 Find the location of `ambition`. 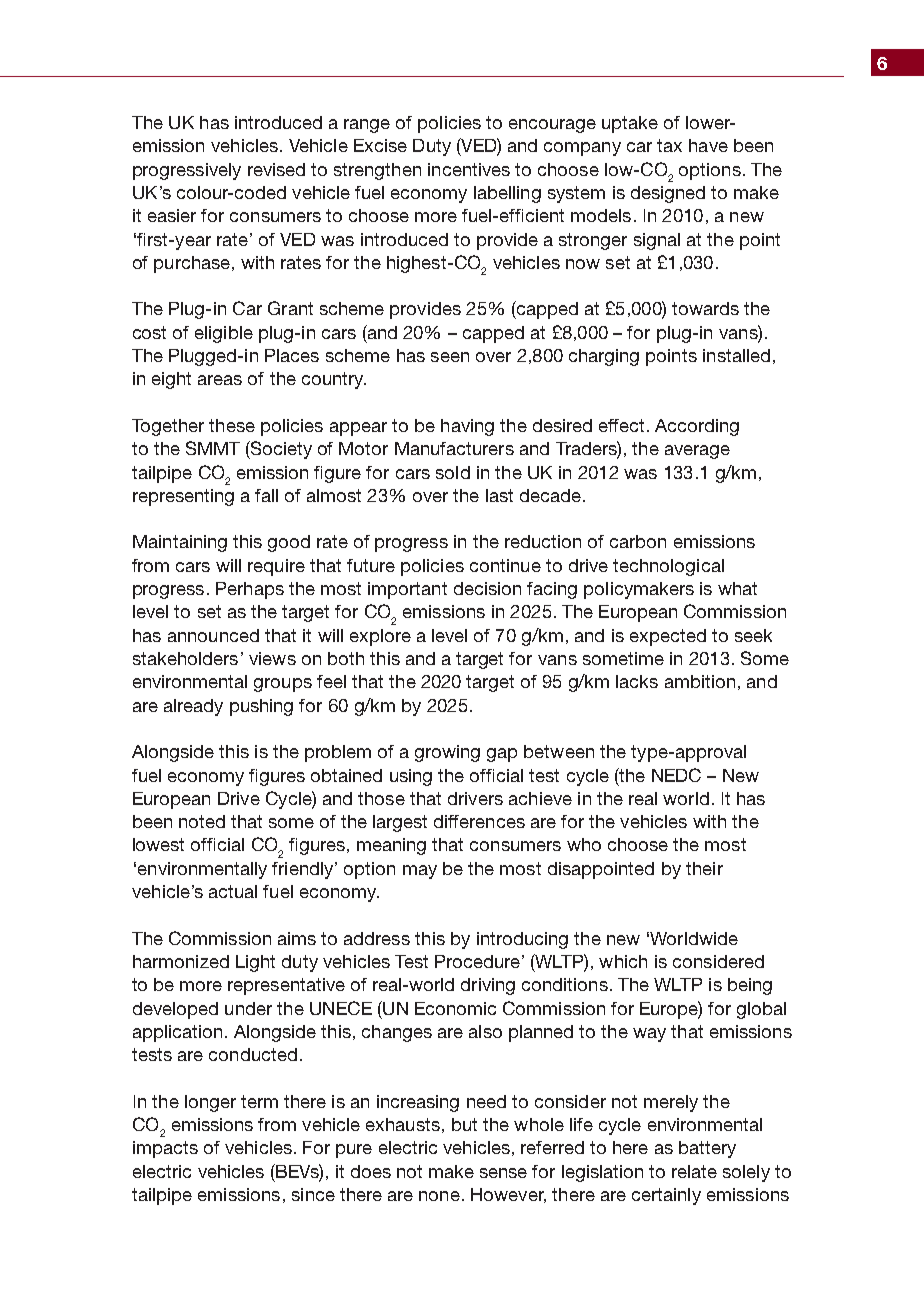

ambition is located at coordinates (700, 681).
